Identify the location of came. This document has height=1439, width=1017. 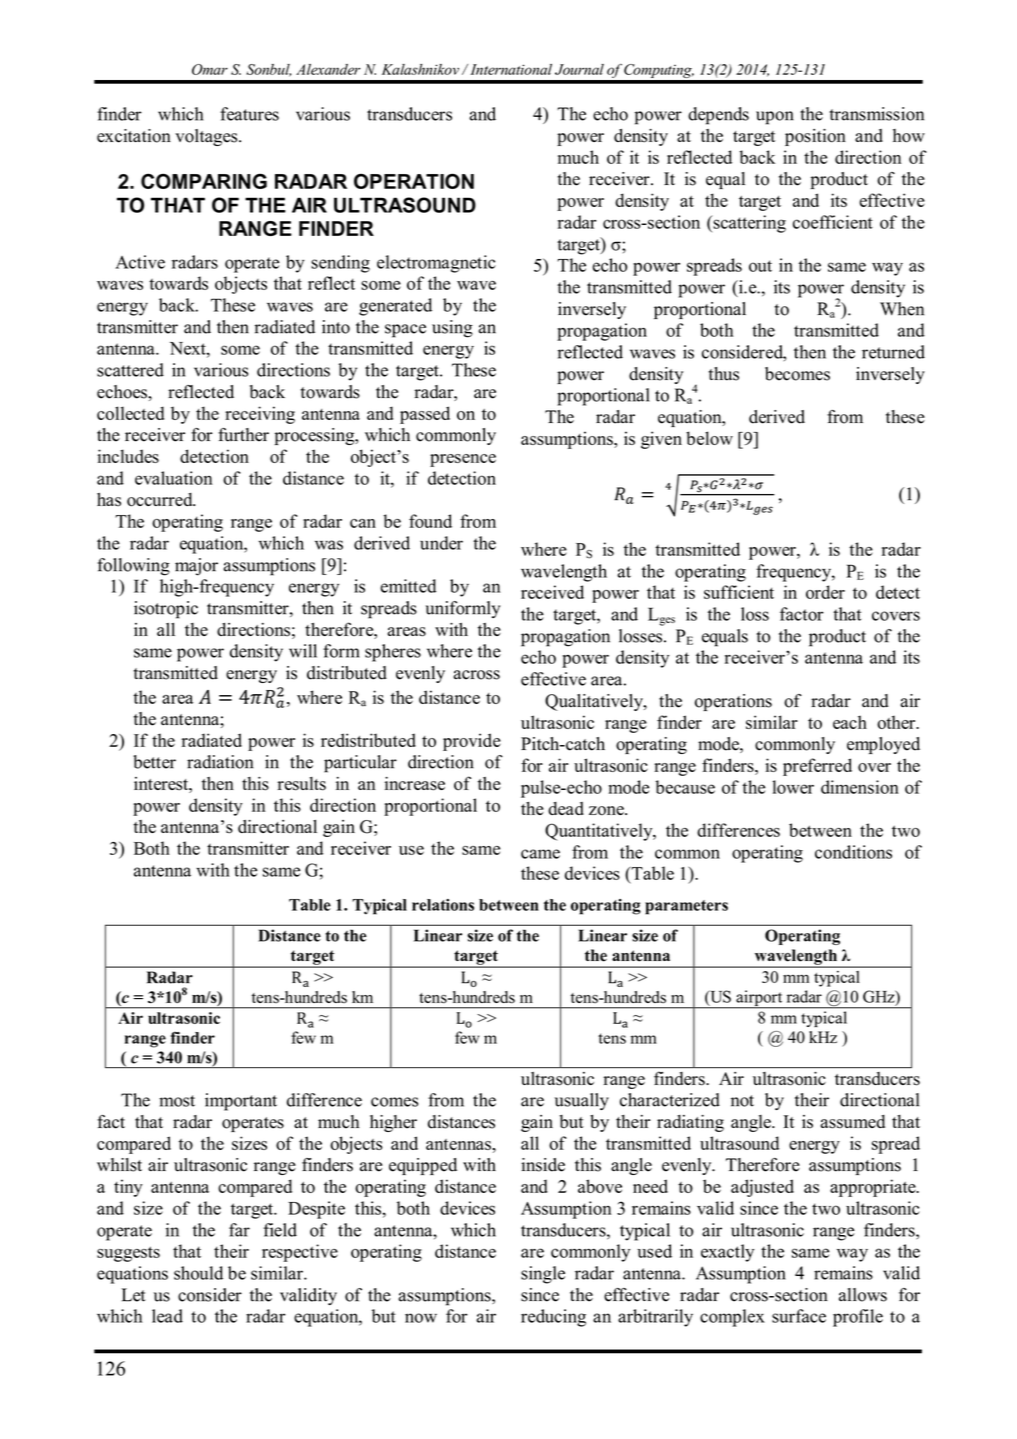
(540, 854).
